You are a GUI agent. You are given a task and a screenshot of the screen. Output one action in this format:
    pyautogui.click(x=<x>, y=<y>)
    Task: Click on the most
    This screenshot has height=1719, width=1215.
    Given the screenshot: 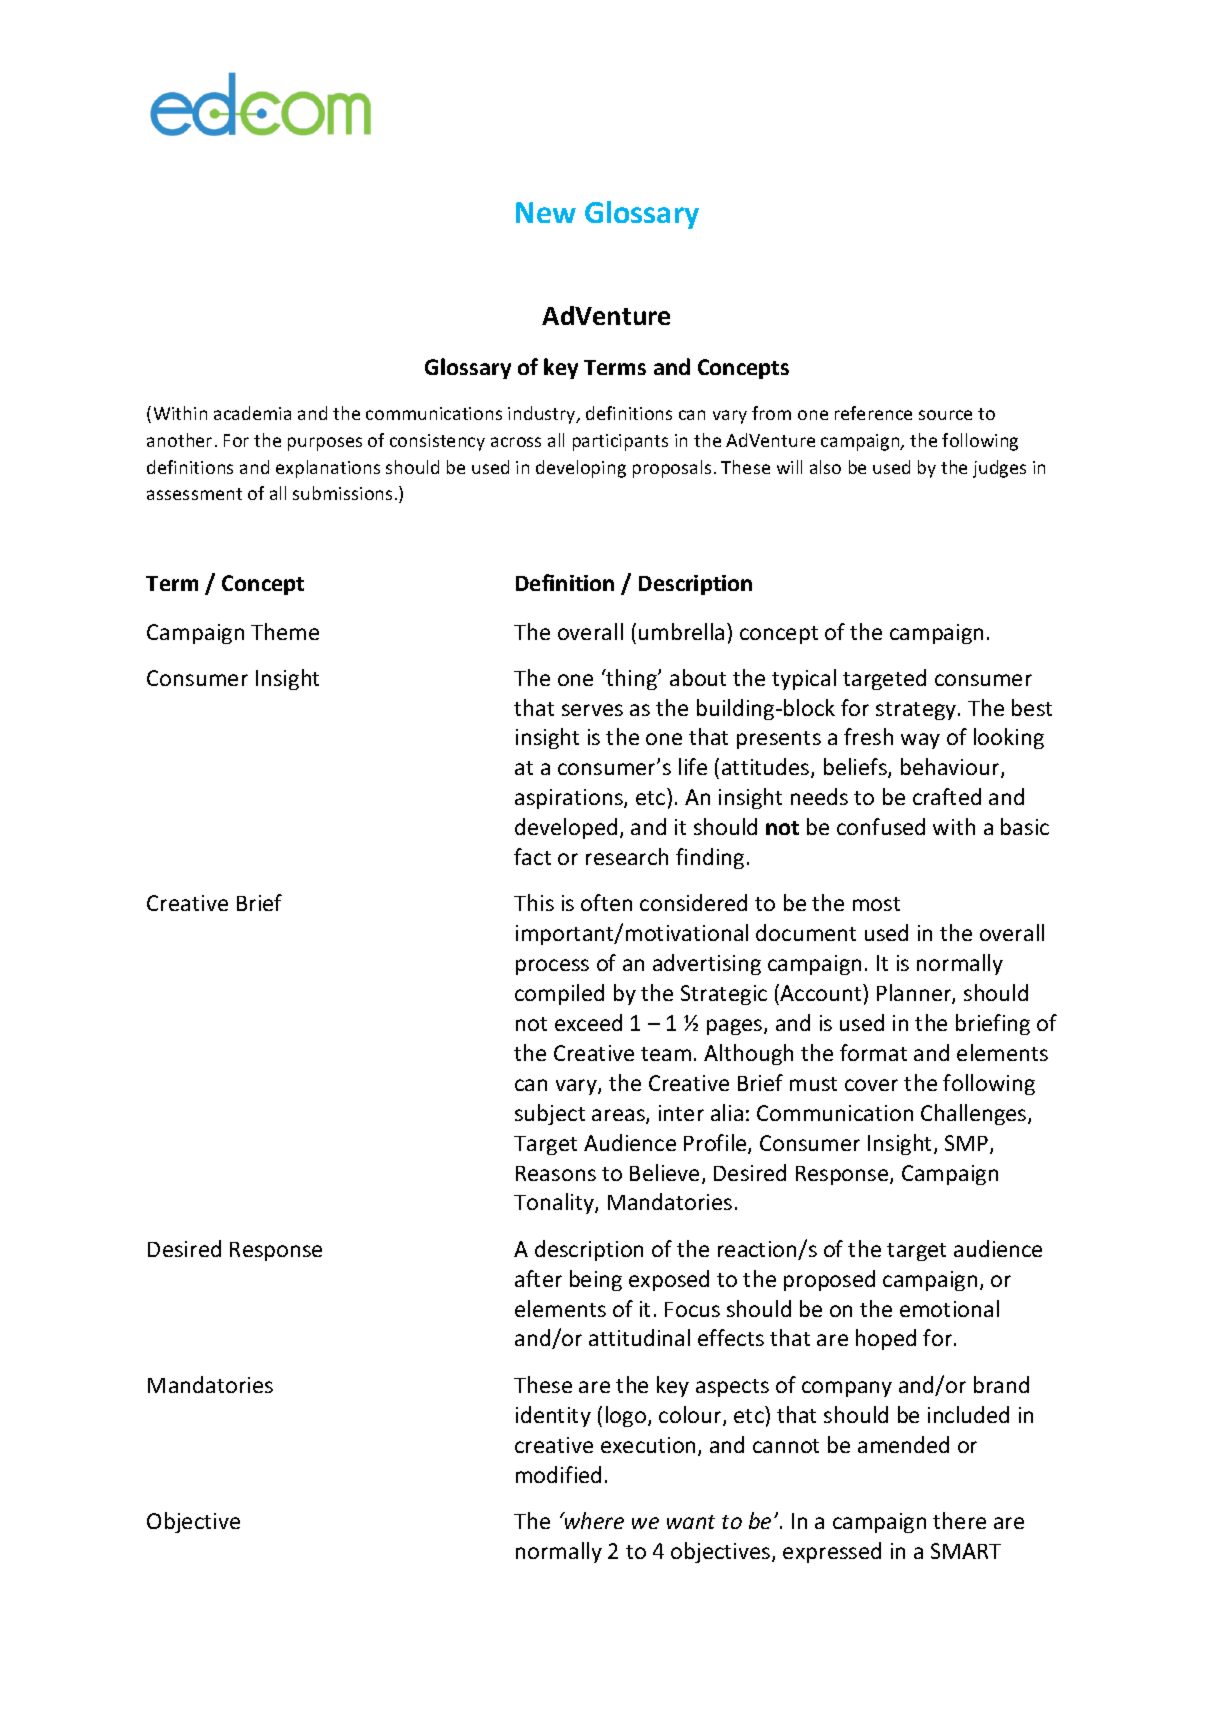 What is the action you would take?
    pyautogui.click(x=876, y=904)
